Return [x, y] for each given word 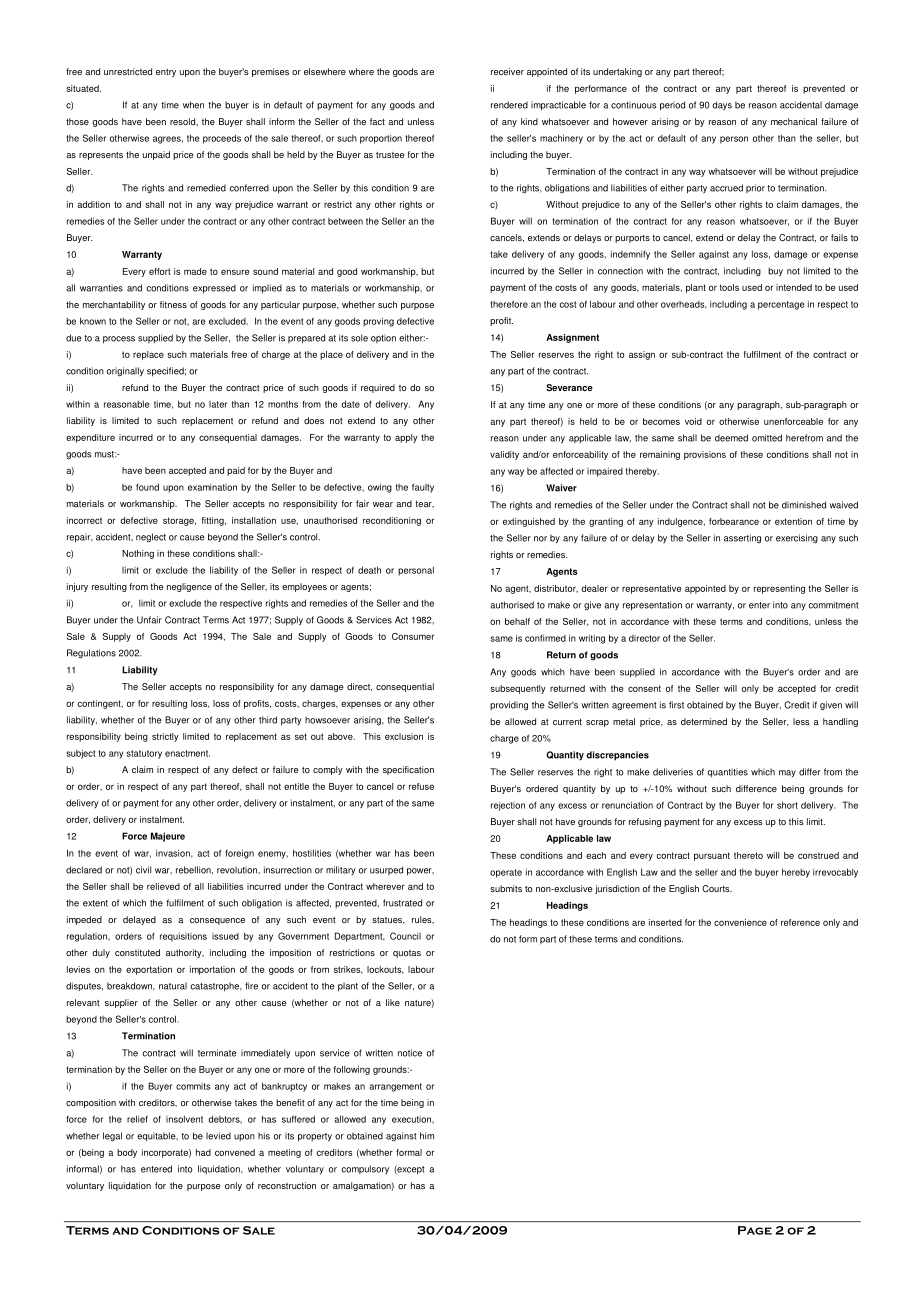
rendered [509, 105]
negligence [189, 587]
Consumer [413, 636]
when [193, 105]
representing [779, 589]
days [722, 105]
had [203, 1152]
